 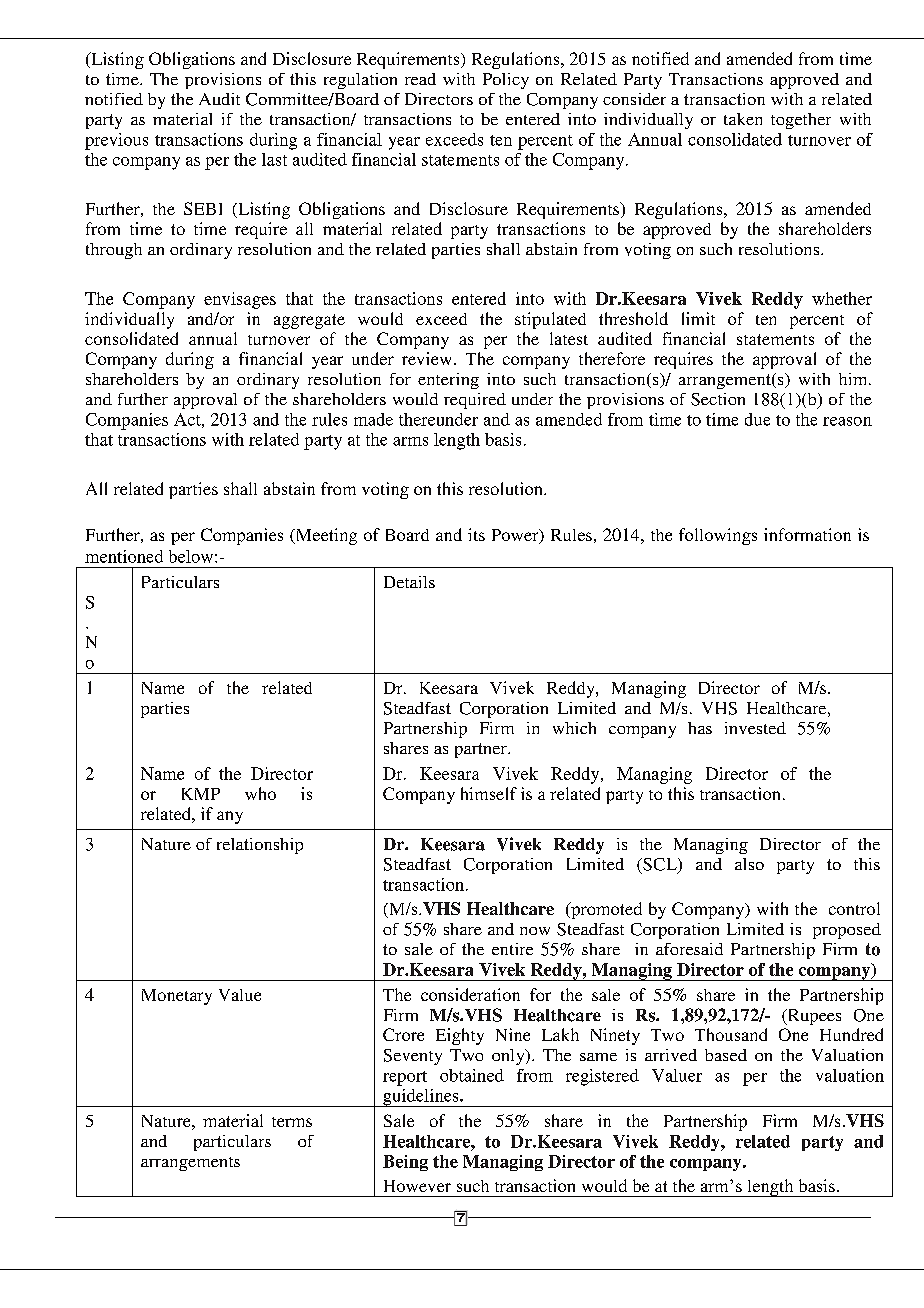 I want to click on Policy, so click(x=506, y=81).
